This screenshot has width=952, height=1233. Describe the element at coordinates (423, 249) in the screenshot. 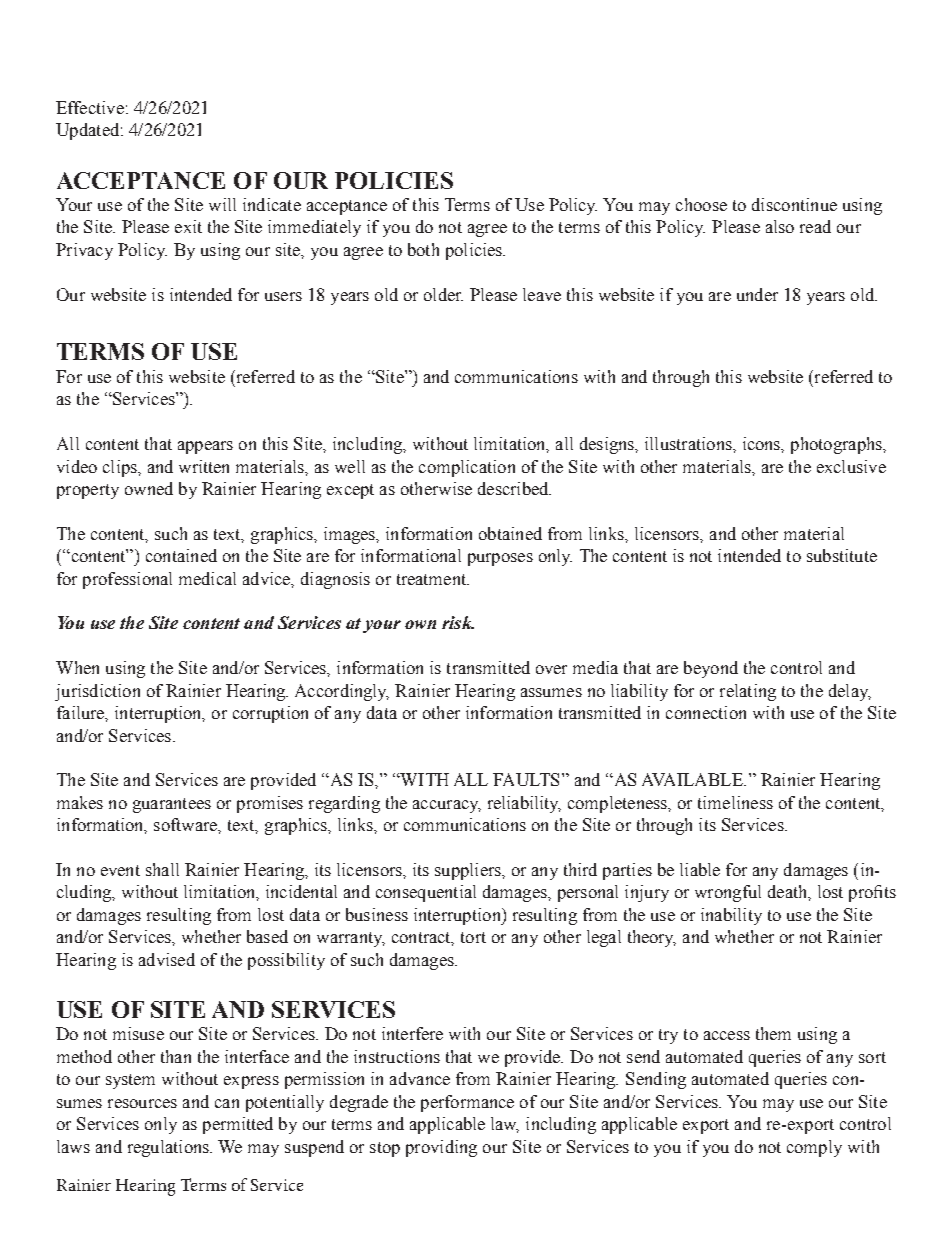

I see `both` at that location.
